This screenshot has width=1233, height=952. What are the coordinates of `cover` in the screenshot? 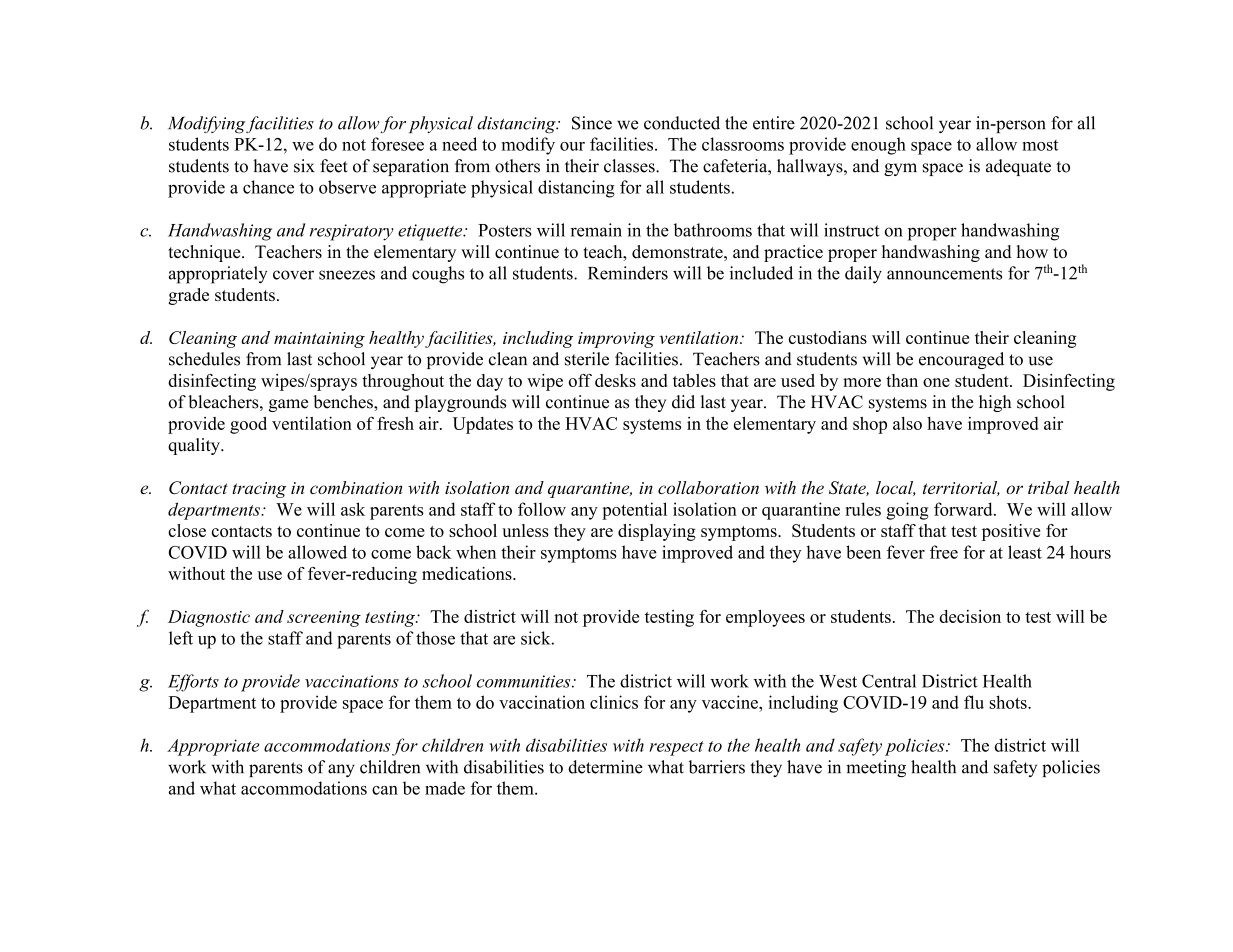 It's located at (293, 275).
